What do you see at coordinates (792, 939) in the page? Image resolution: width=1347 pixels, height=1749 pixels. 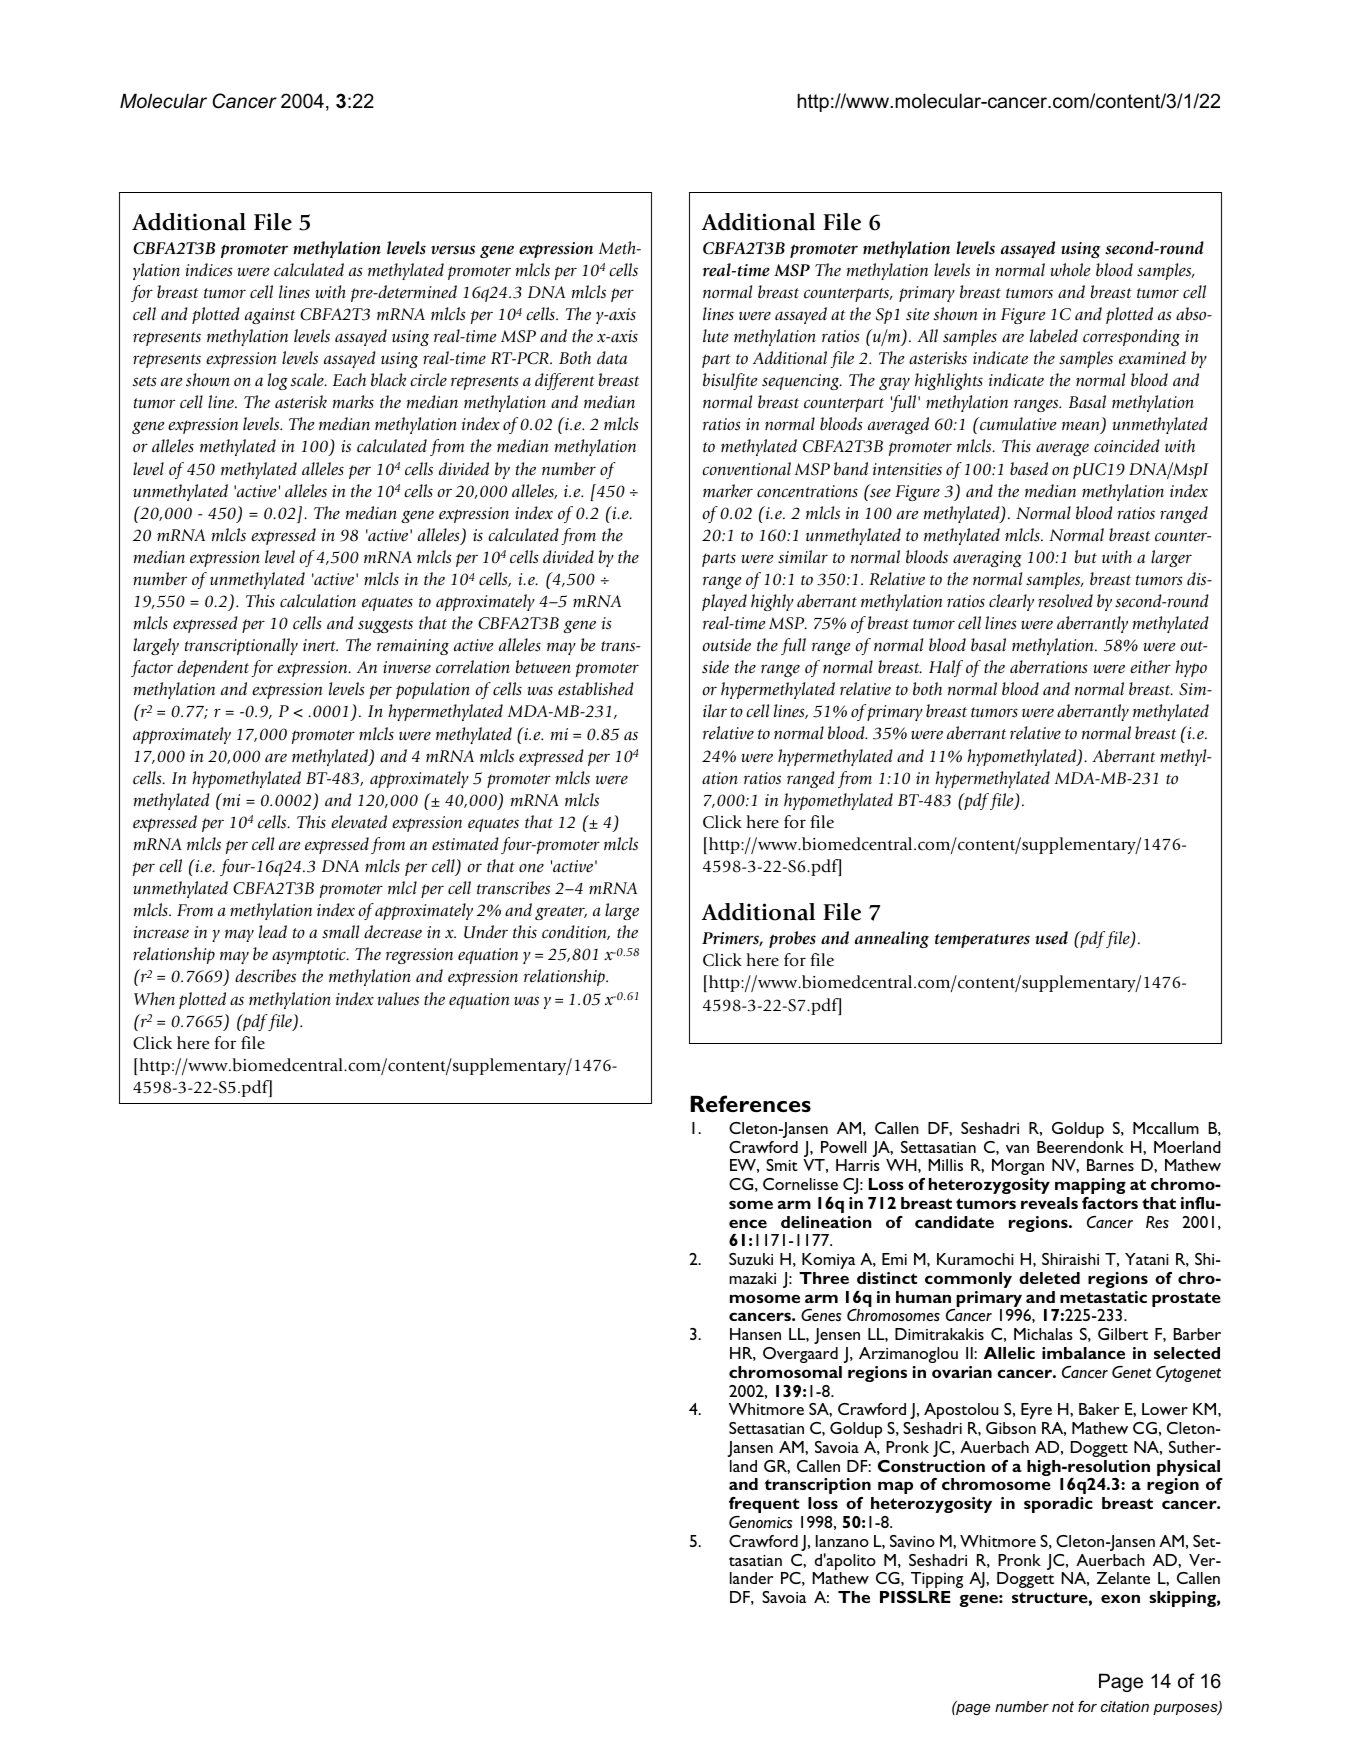 I see `probes` at bounding box center [792, 939].
